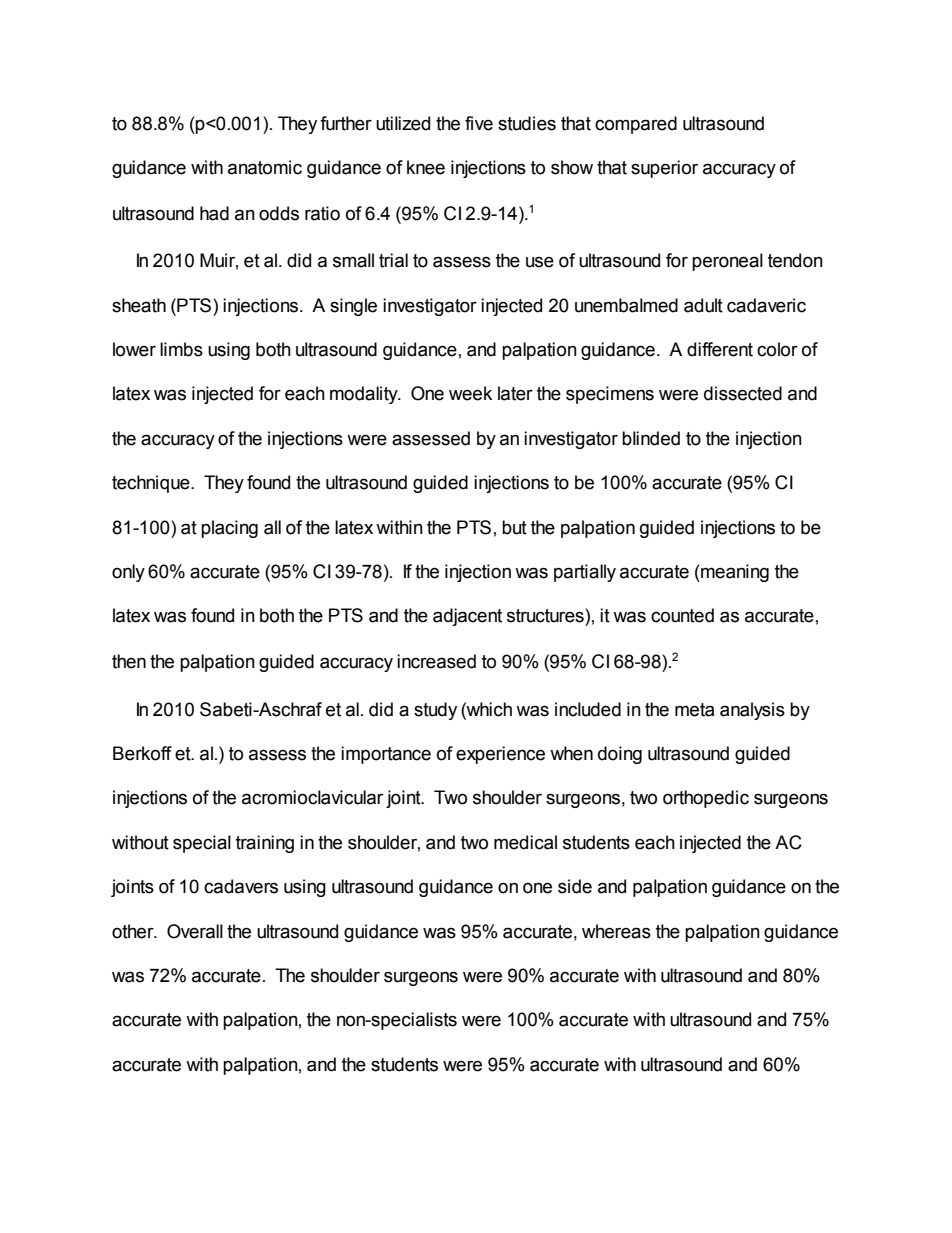 The height and width of the screenshot is (1233, 952). I want to click on trial, so click(393, 260).
